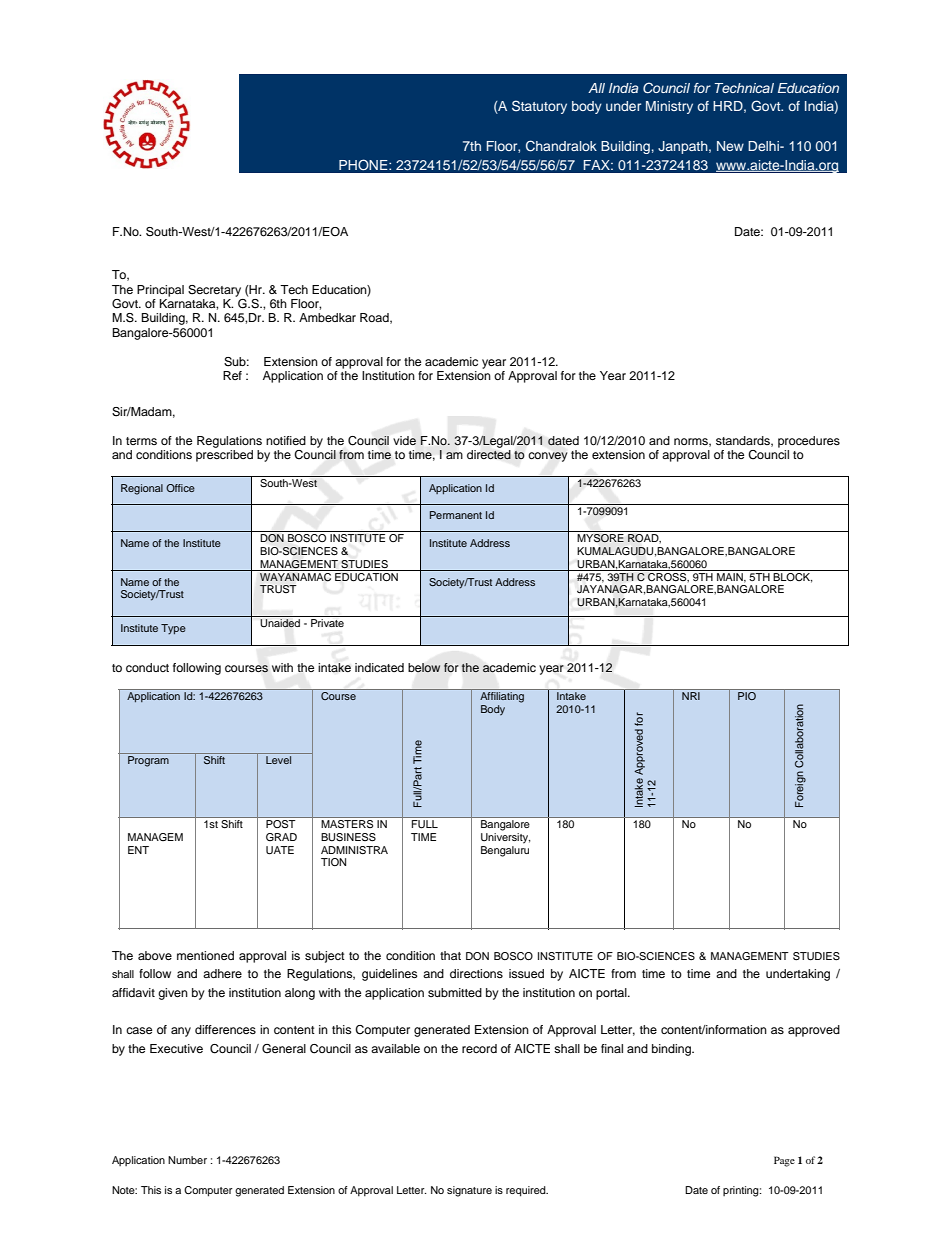 The image size is (952, 1233). What do you see at coordinates (730, 146) in the image?
I see `New` at bounding box center [730, 146].
